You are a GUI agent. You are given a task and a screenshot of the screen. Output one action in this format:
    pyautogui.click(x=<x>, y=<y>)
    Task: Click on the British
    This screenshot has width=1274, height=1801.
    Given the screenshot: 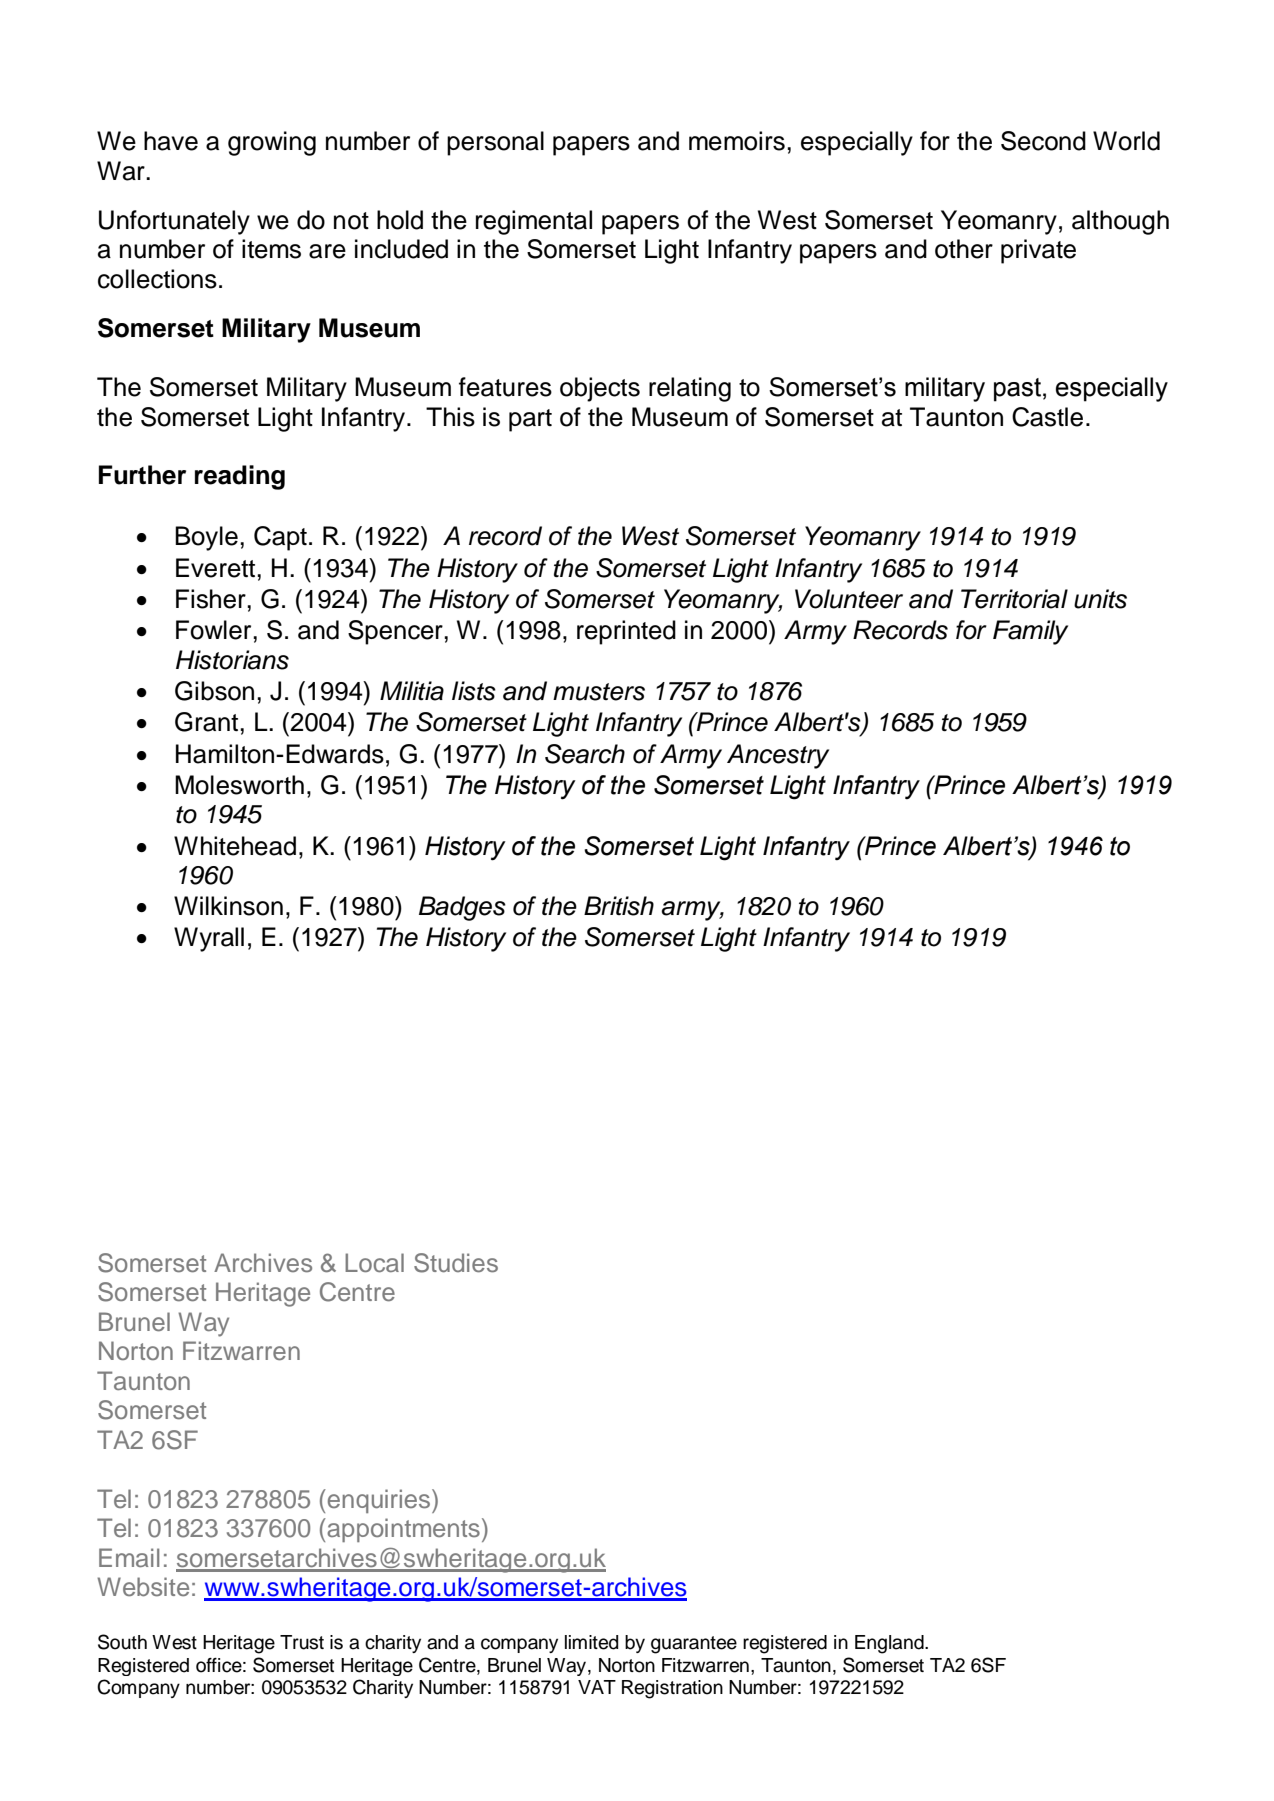 What is the action you would take?
    pyautogui.click(x=619, y=906)
